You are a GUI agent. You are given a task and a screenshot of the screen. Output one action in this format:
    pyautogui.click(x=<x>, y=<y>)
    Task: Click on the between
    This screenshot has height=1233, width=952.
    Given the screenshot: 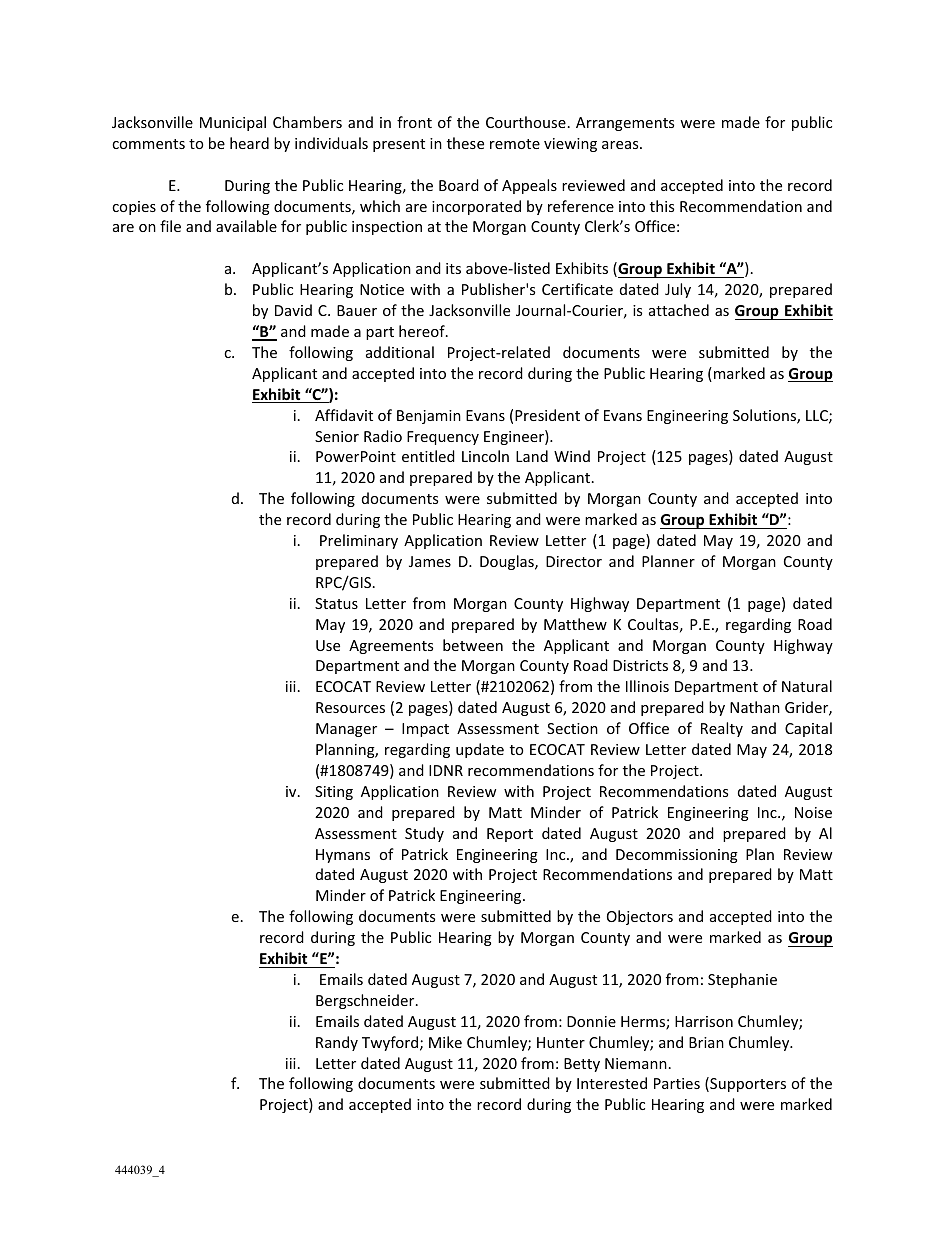 What is the action you would take?
    pyautogui.click(x=473, y=645)
